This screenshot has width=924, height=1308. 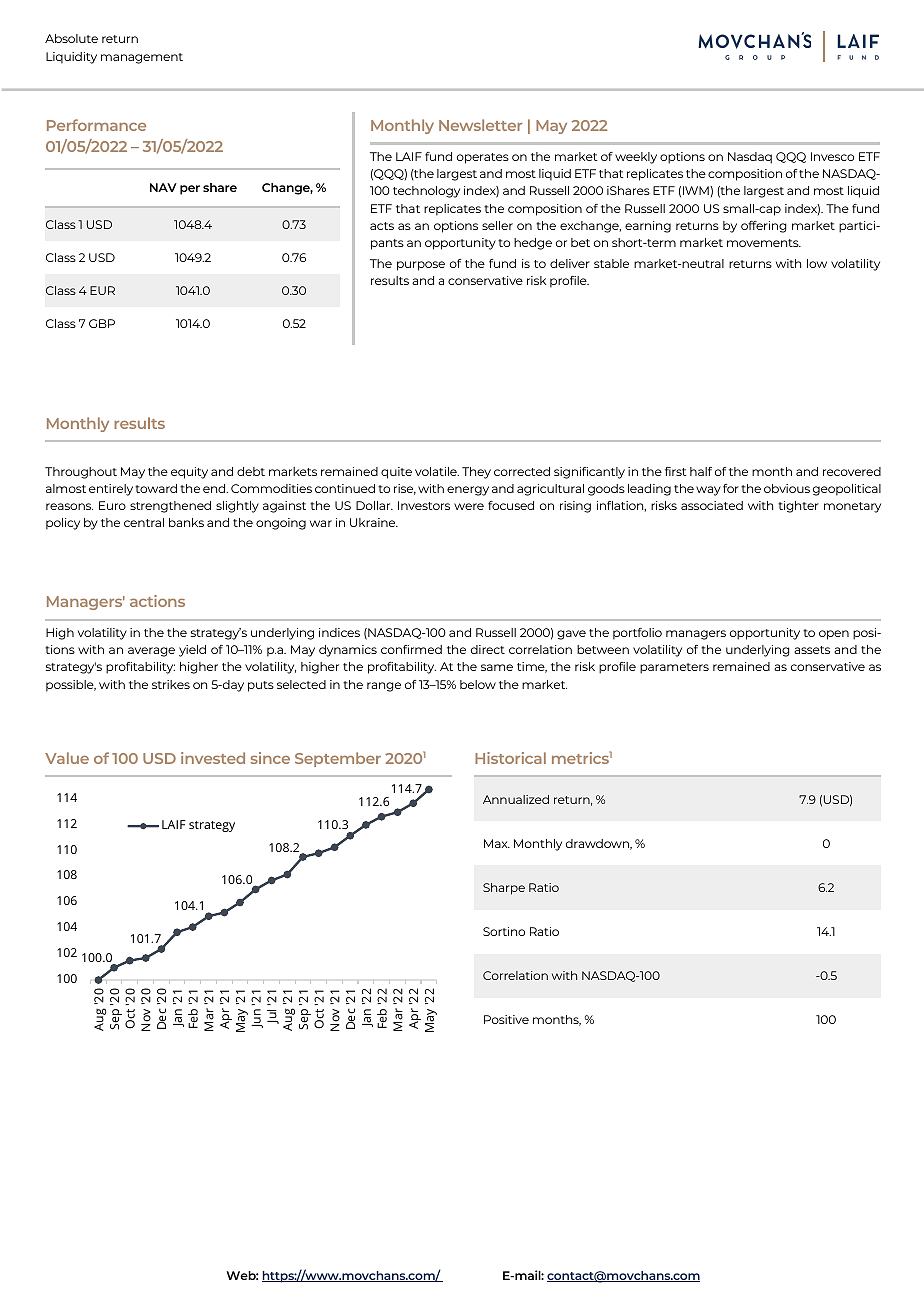 What do you see at coordinates (102, 323) in the screenshot?
I see `GBP` at bounding box center [102, 323].
